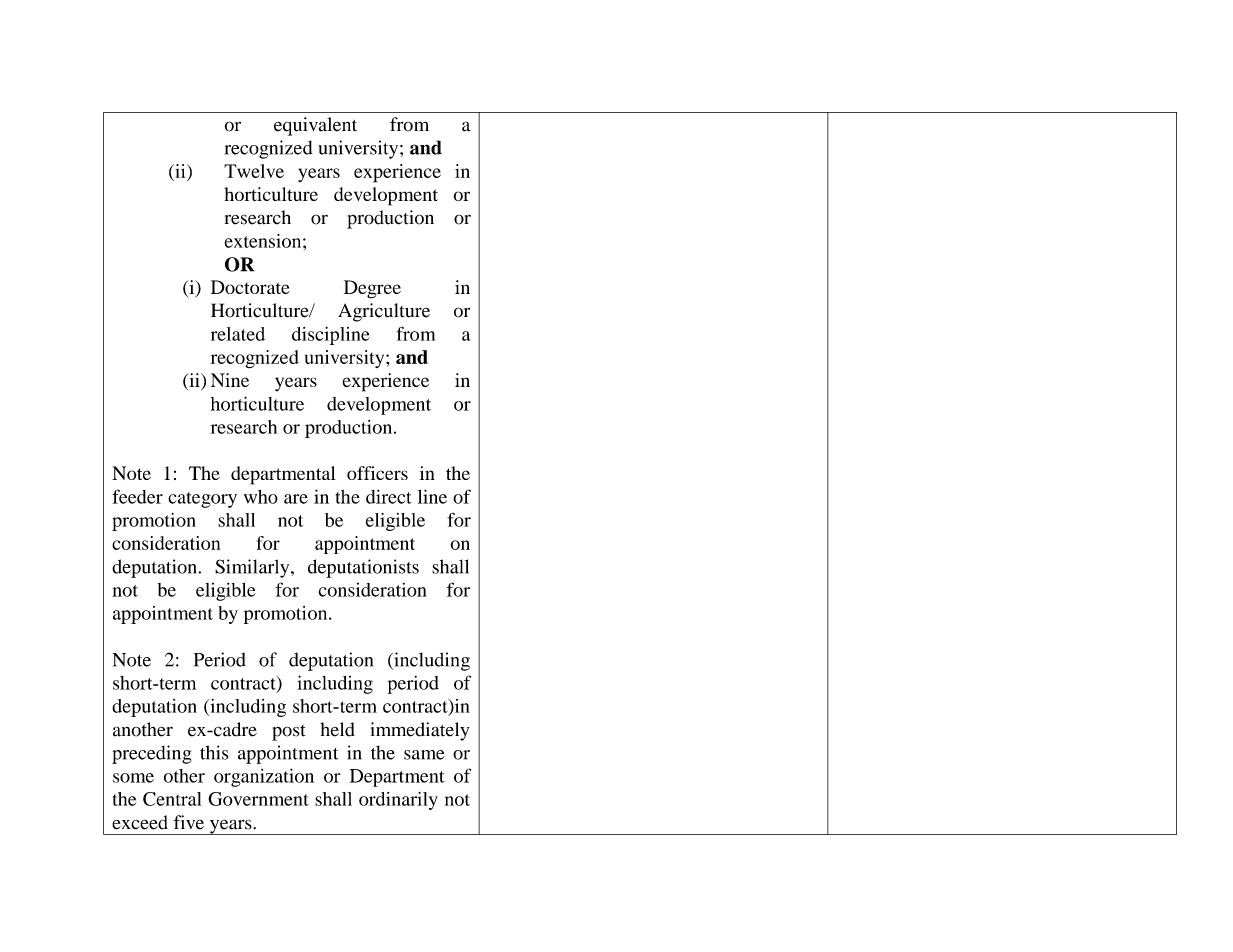  I want to click on Twelve, so click(254, 171).
